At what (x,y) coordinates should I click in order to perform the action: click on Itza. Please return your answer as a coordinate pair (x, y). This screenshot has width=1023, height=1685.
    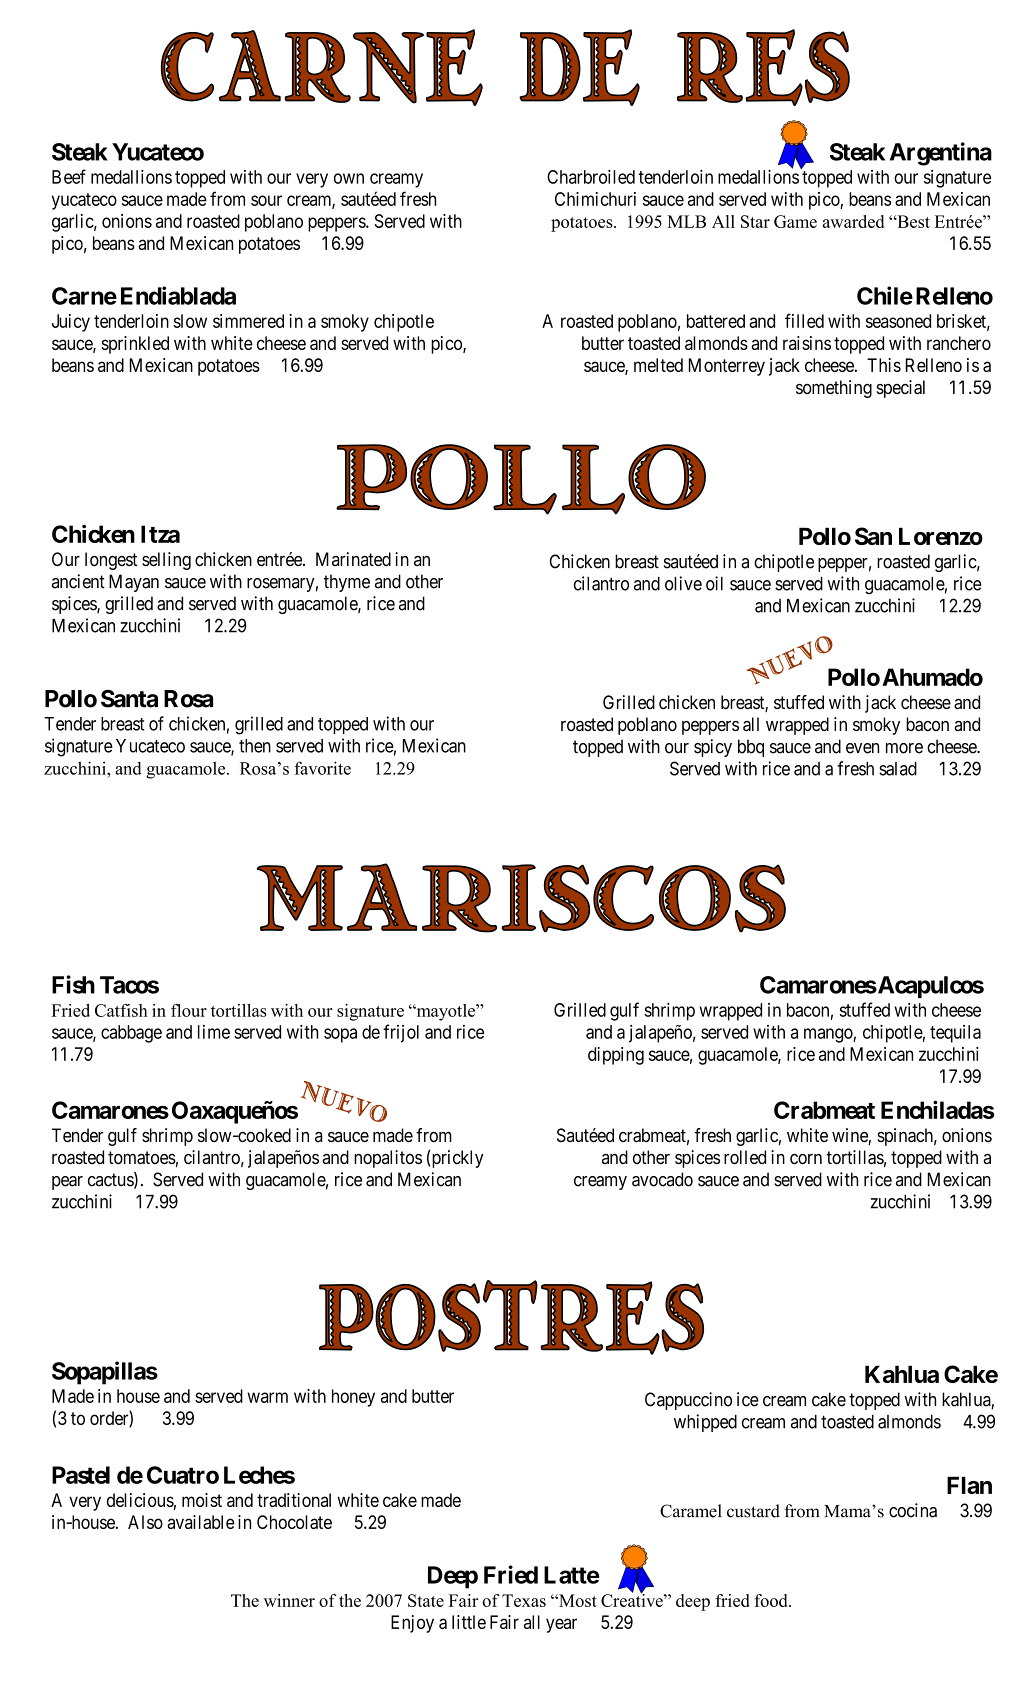
    Looking at the image, I should click on (160, 534).
